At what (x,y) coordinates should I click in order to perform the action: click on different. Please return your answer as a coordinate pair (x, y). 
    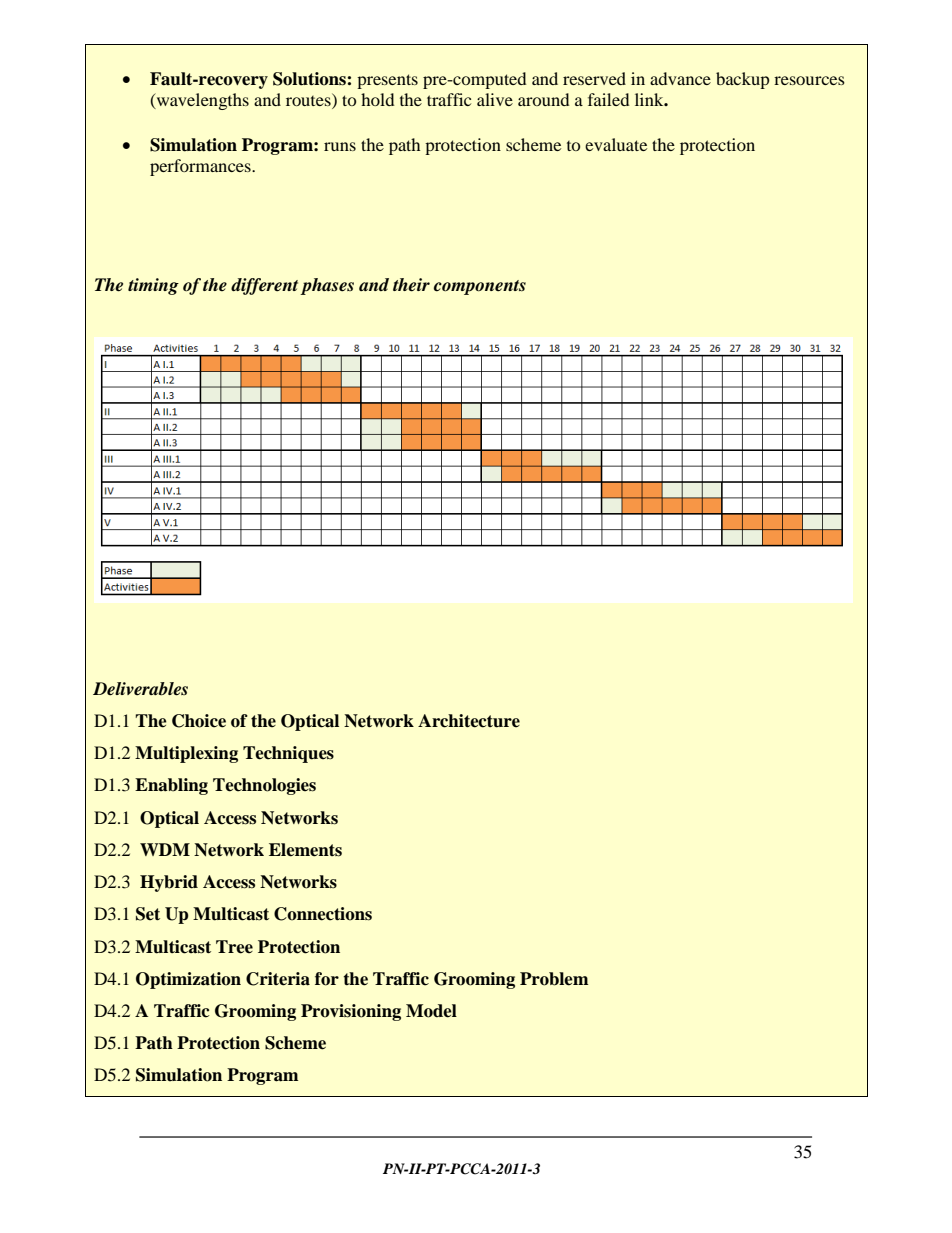
    Looking at the image, I should click on (264, 286).
